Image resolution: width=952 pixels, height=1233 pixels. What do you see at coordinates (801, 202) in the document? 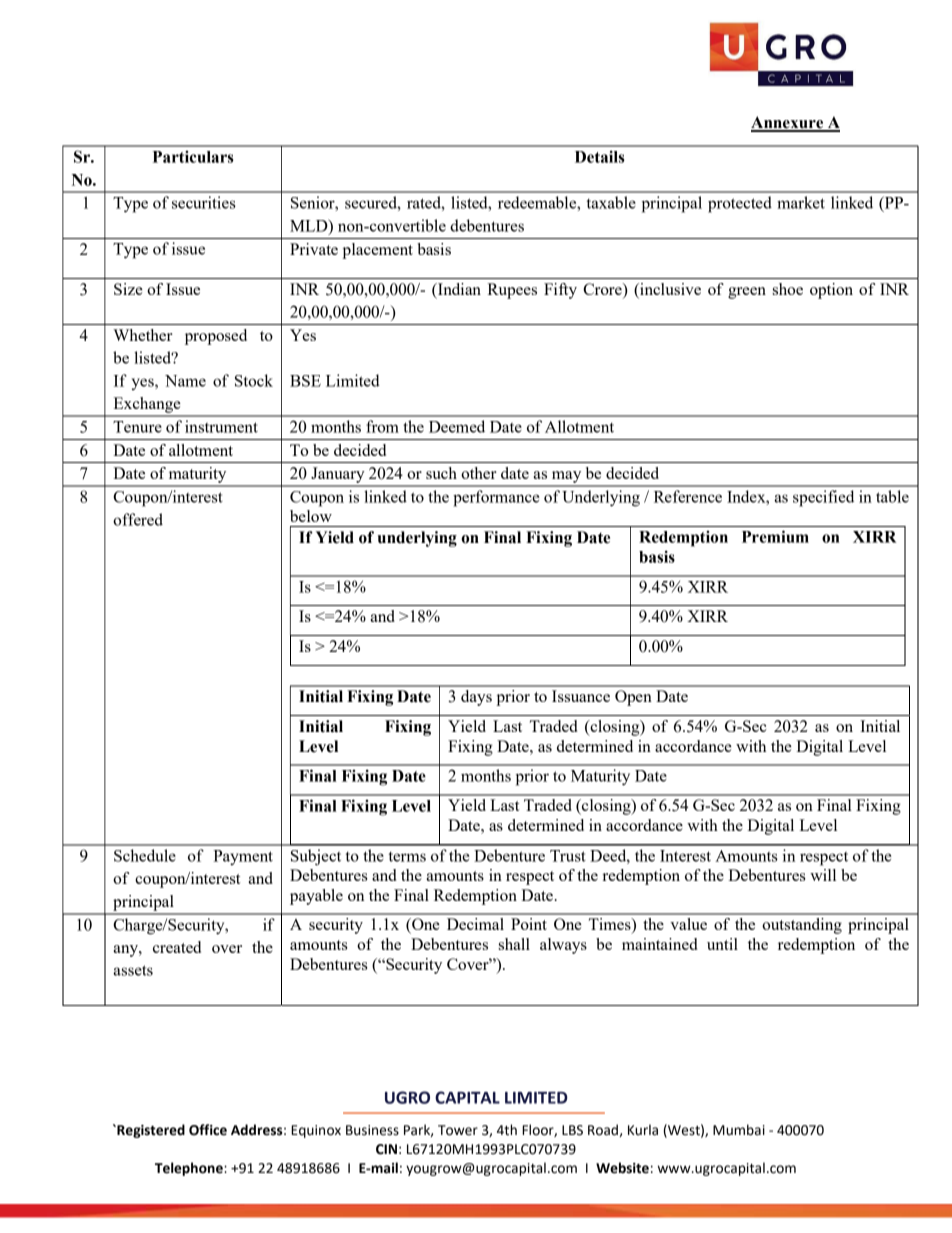
I see `market` at bounding box center [801, 202].
